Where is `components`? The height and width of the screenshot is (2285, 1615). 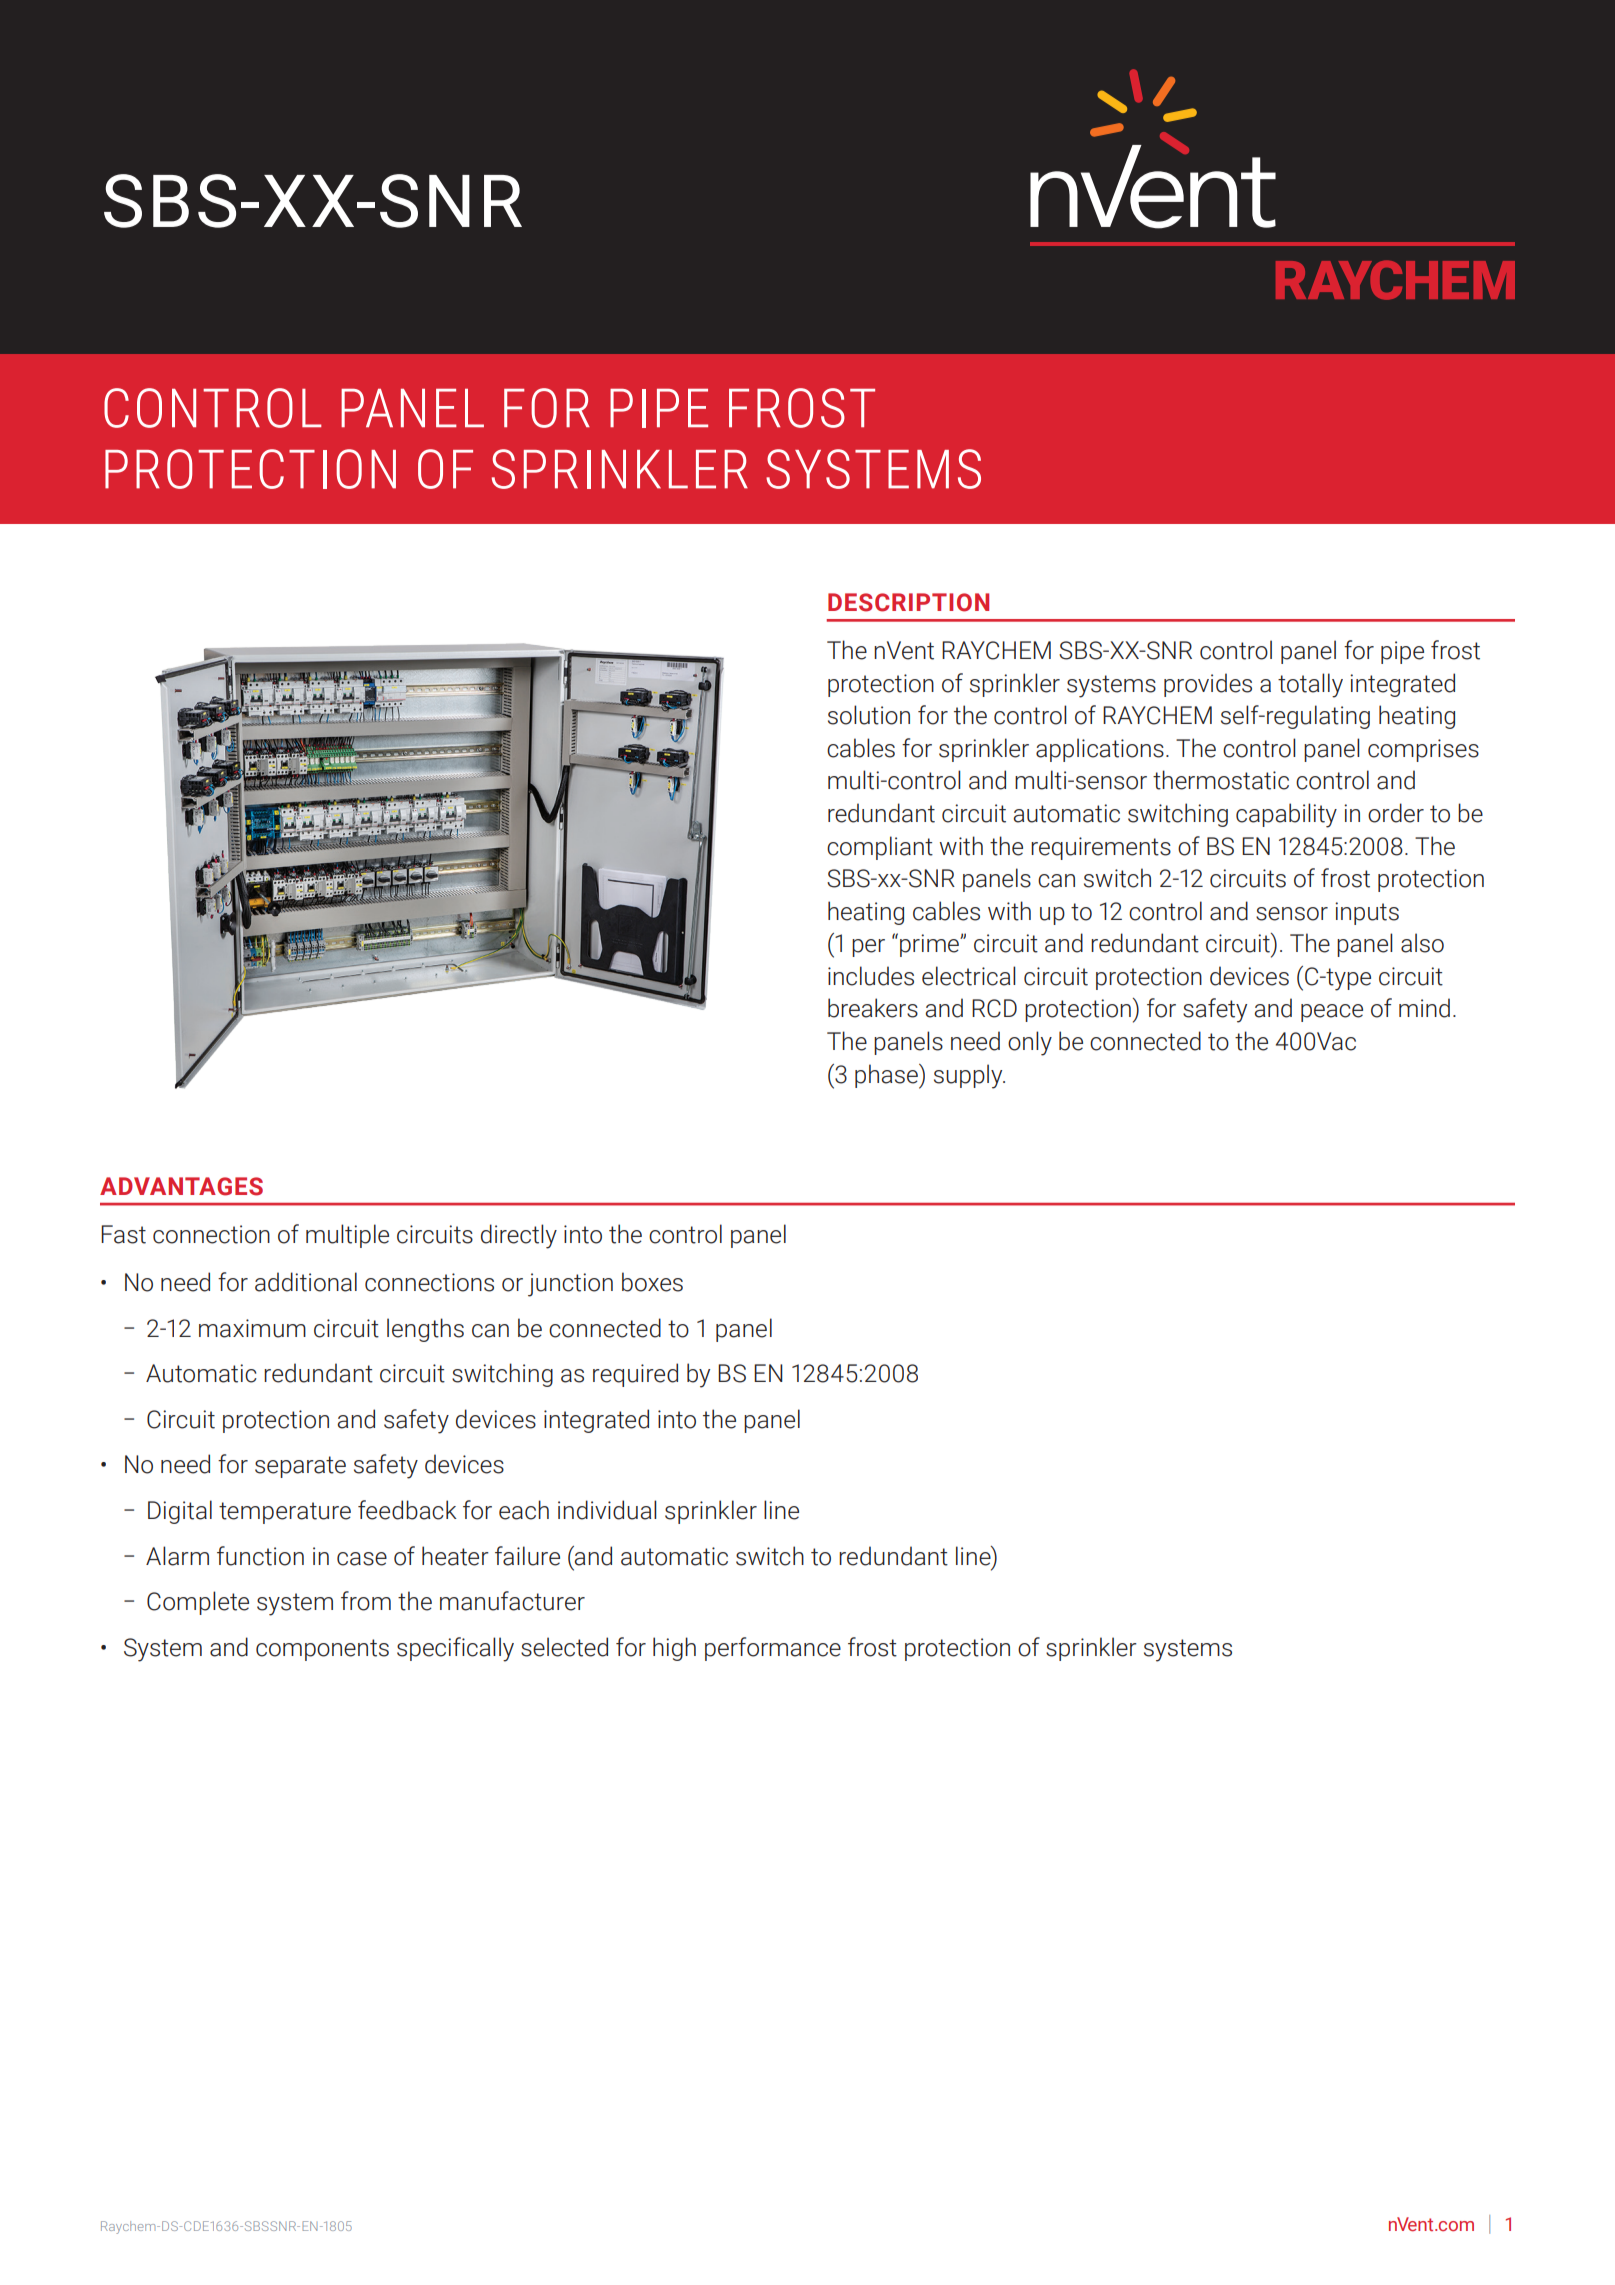 components is located at coordinates (322, 1650).
